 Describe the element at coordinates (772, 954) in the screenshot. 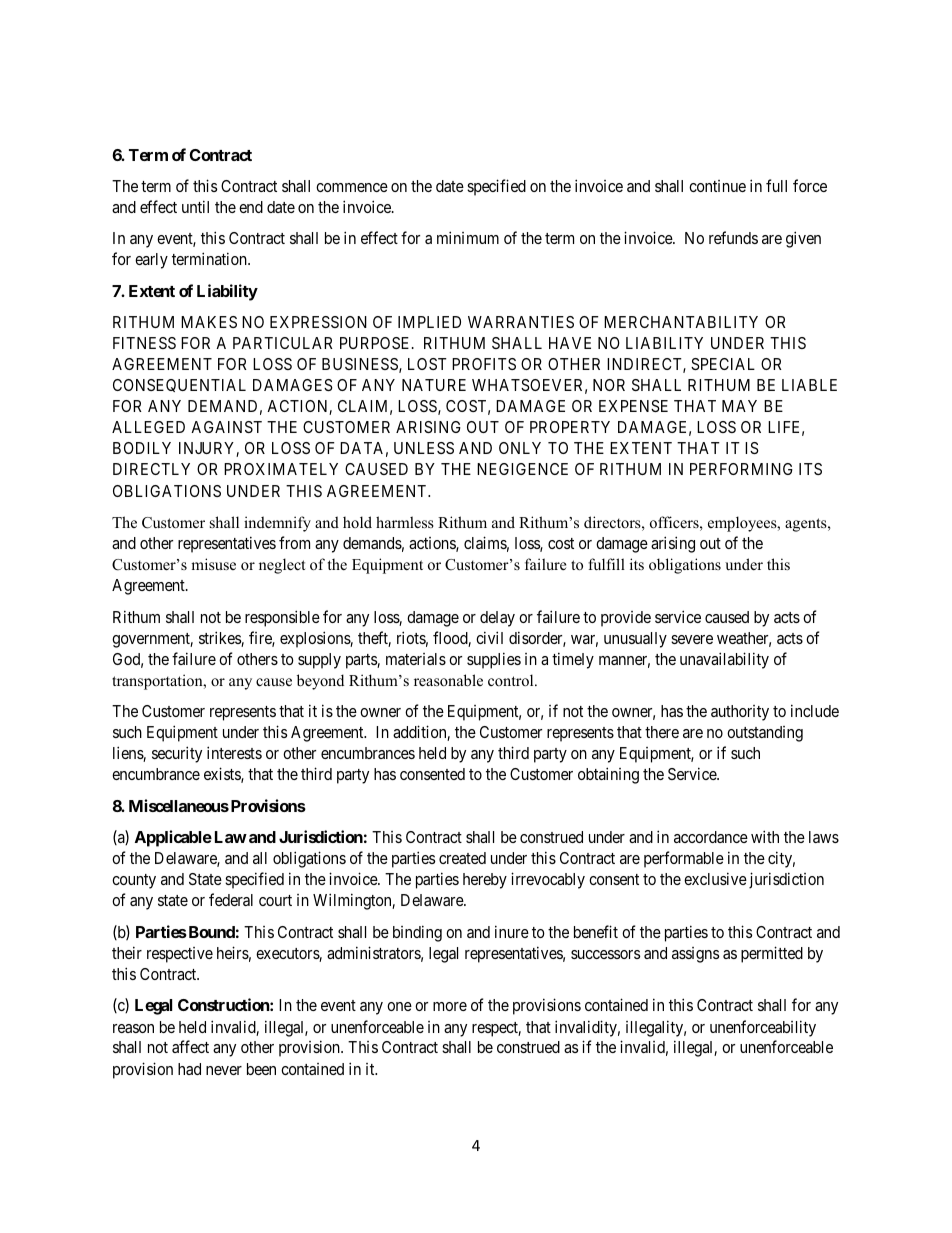

I see `permitted` at that location.
